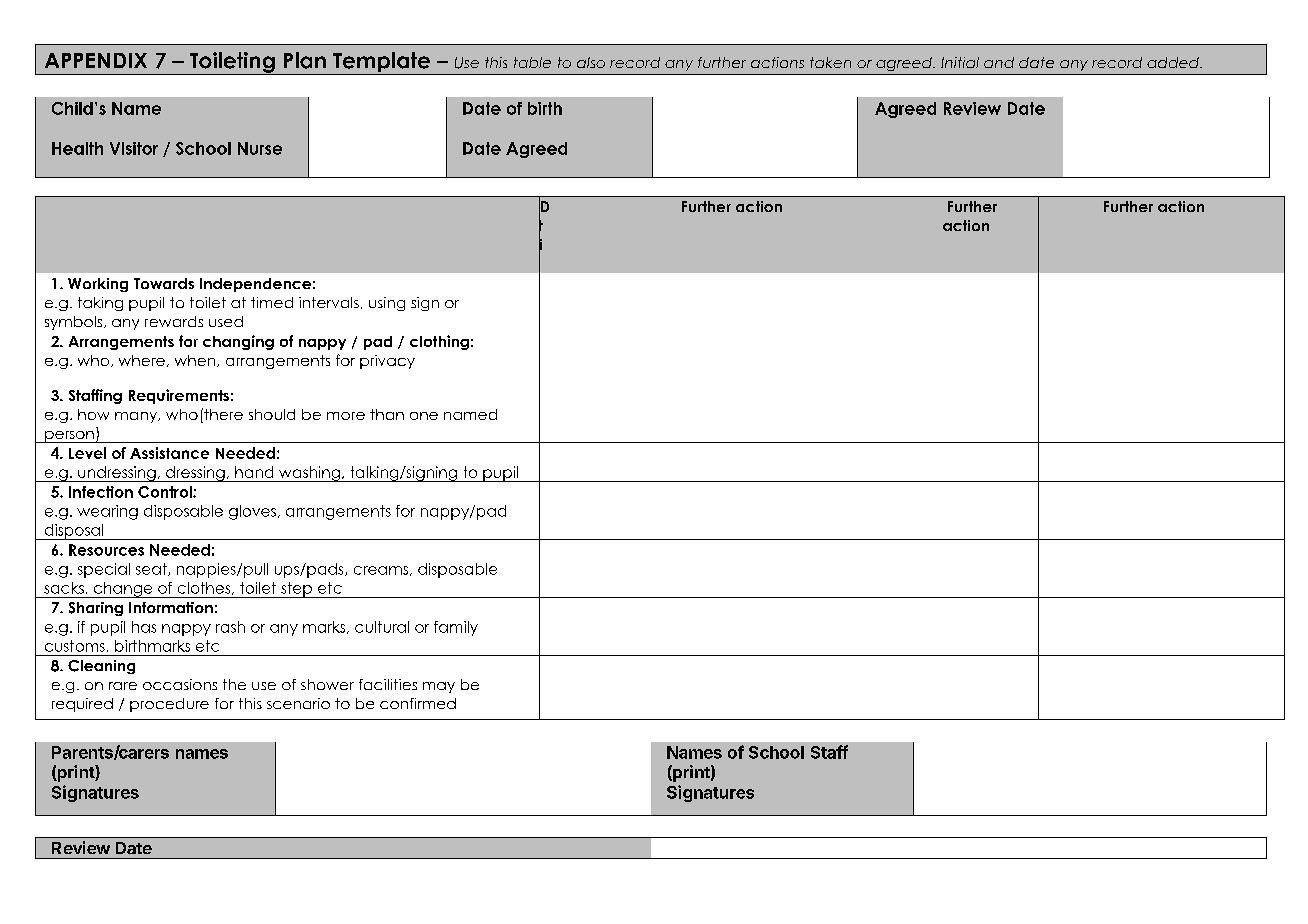 This document has width=1308, height=924. I want to click on Initial, so click(960, 62).
